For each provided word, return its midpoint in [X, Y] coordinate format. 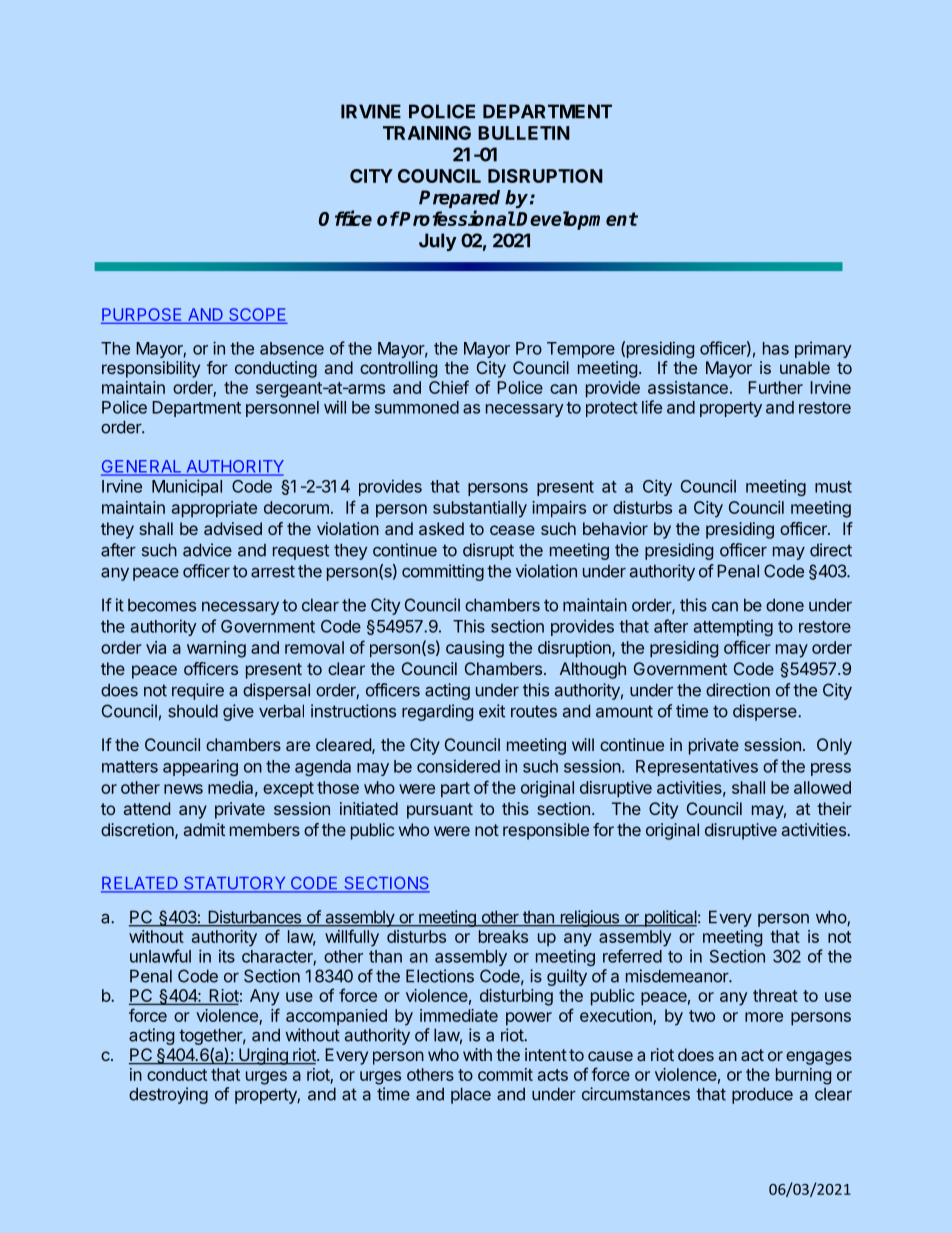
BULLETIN [524, 133]
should [193, 711]
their [834, 808]
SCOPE [257, 316]
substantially [480, 509]
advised [233, 528]
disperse [766, 712]
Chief [449, 387]
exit [492, 711]
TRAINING [427, 133]
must [833, 487]
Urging [263, 1056]
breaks [503, 936]
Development [576, 220]
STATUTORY [235, 884]
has [776, 348]
